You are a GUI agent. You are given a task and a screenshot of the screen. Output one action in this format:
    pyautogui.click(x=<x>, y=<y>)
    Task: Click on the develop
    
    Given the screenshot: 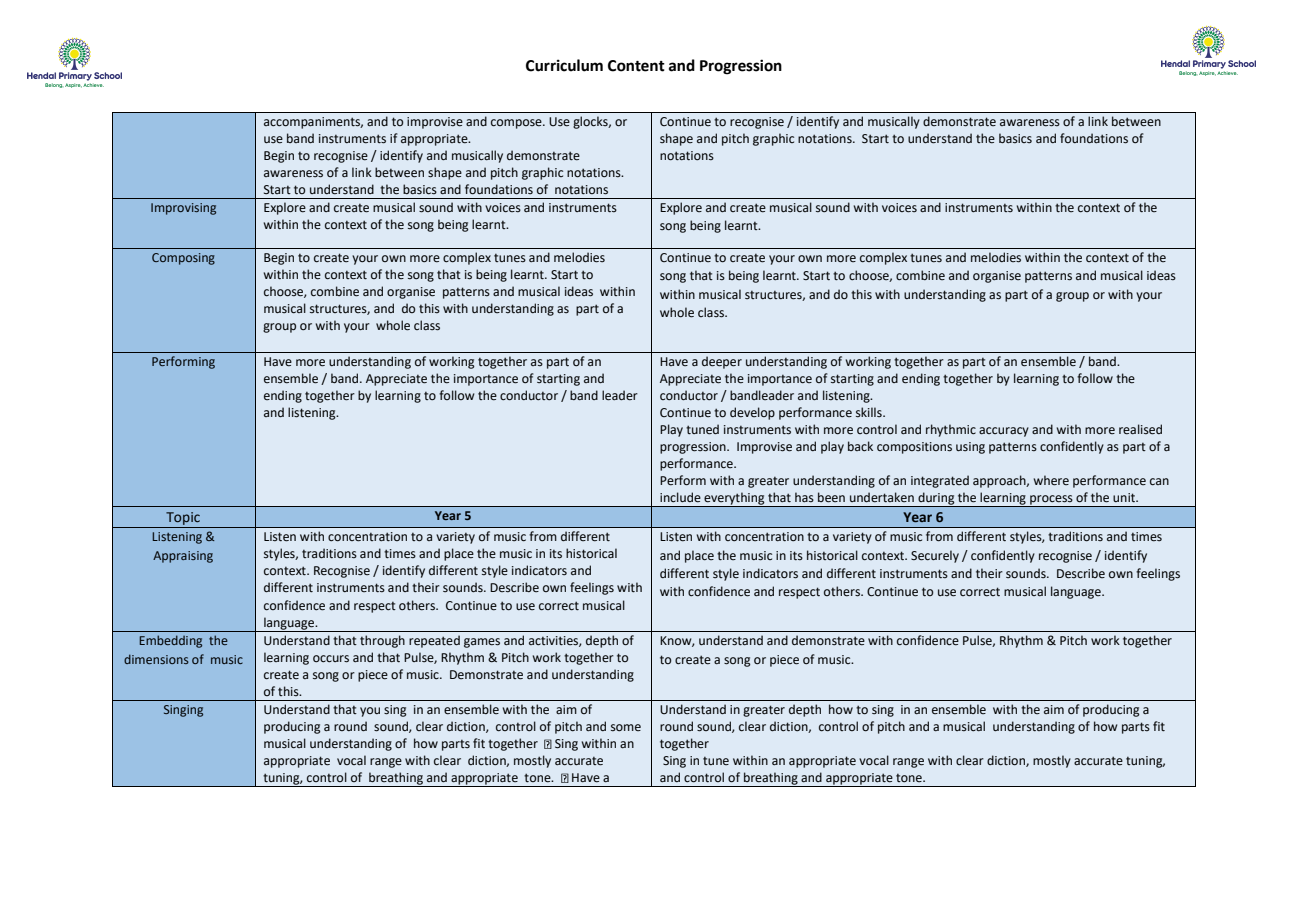 What is the action you would take?
    pyautogui.click(x=752, y=413)
